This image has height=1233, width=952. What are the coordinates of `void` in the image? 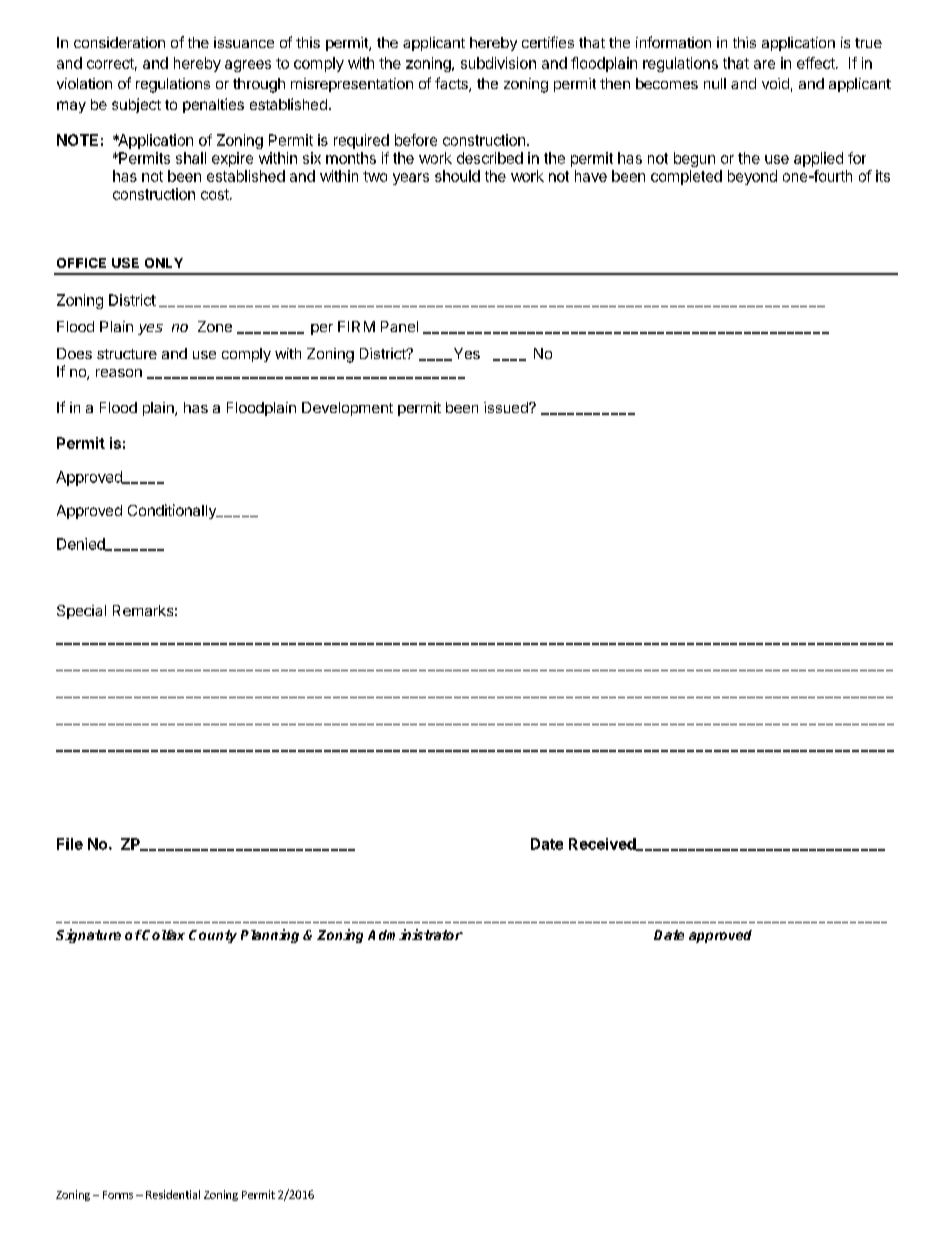 It's located at (775, 83).
